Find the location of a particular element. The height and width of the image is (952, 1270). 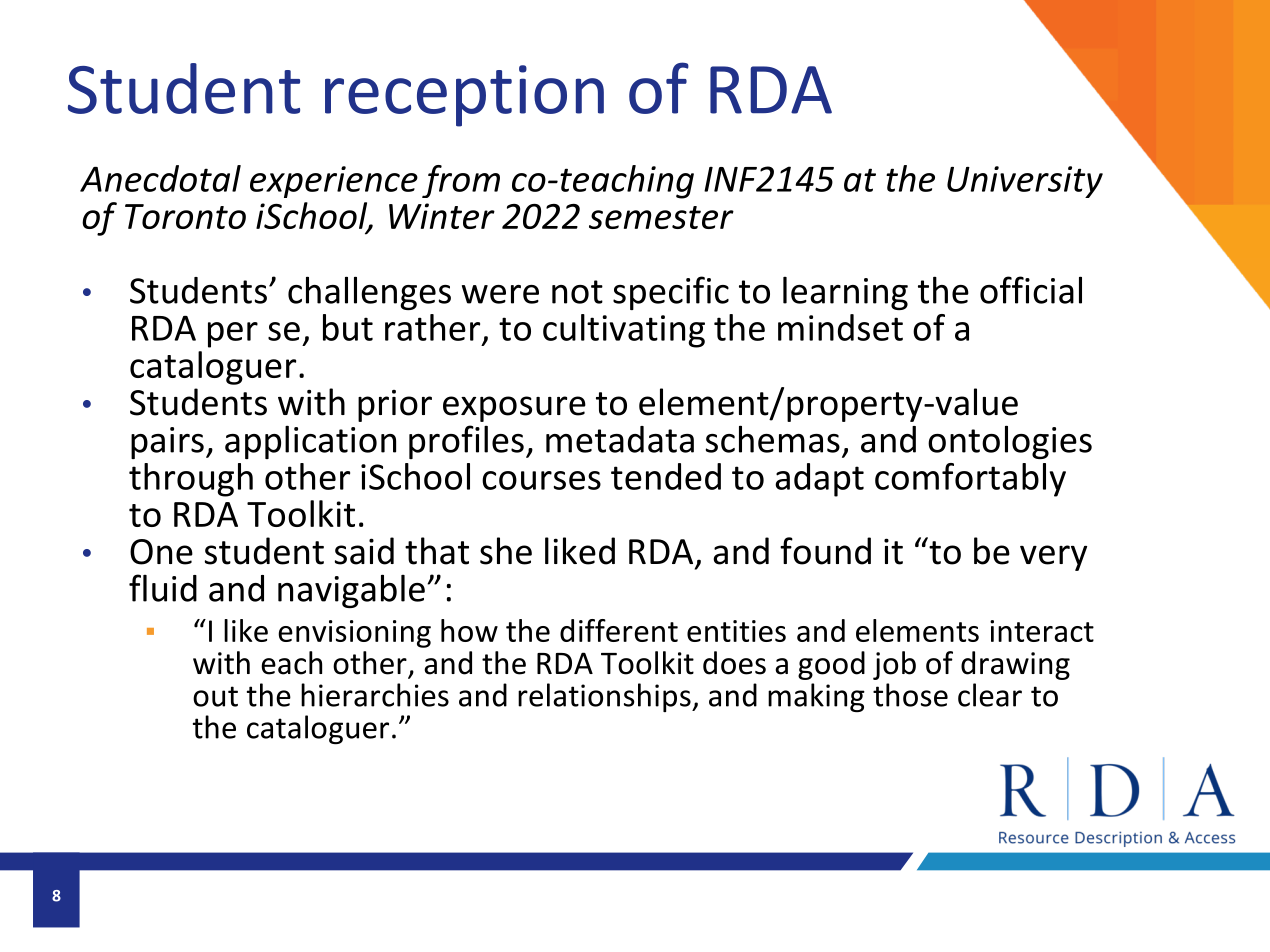

official is located at coordinates (1031, 290).
